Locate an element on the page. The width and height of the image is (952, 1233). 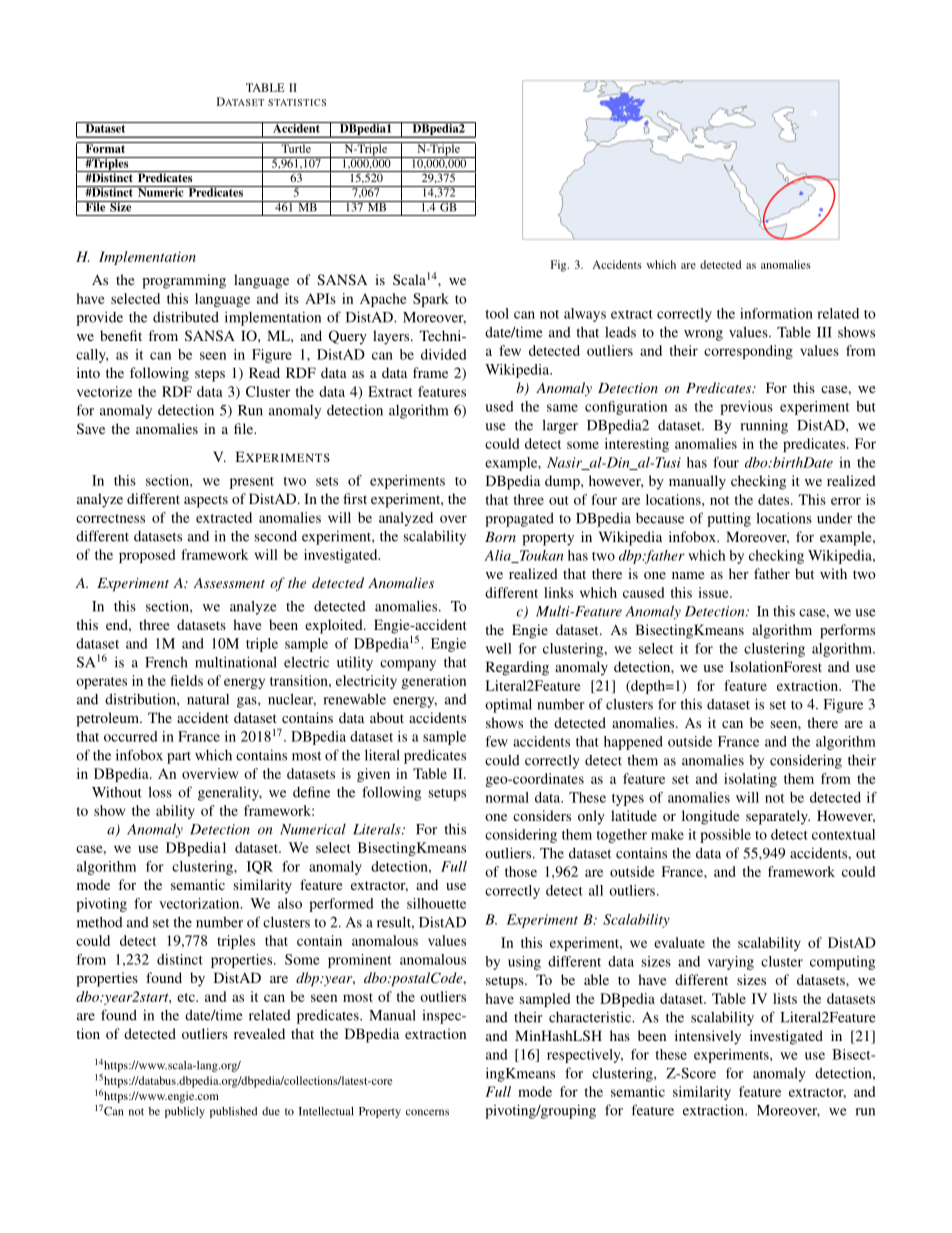
STATISTICS is located at coordinates (297, 102).
